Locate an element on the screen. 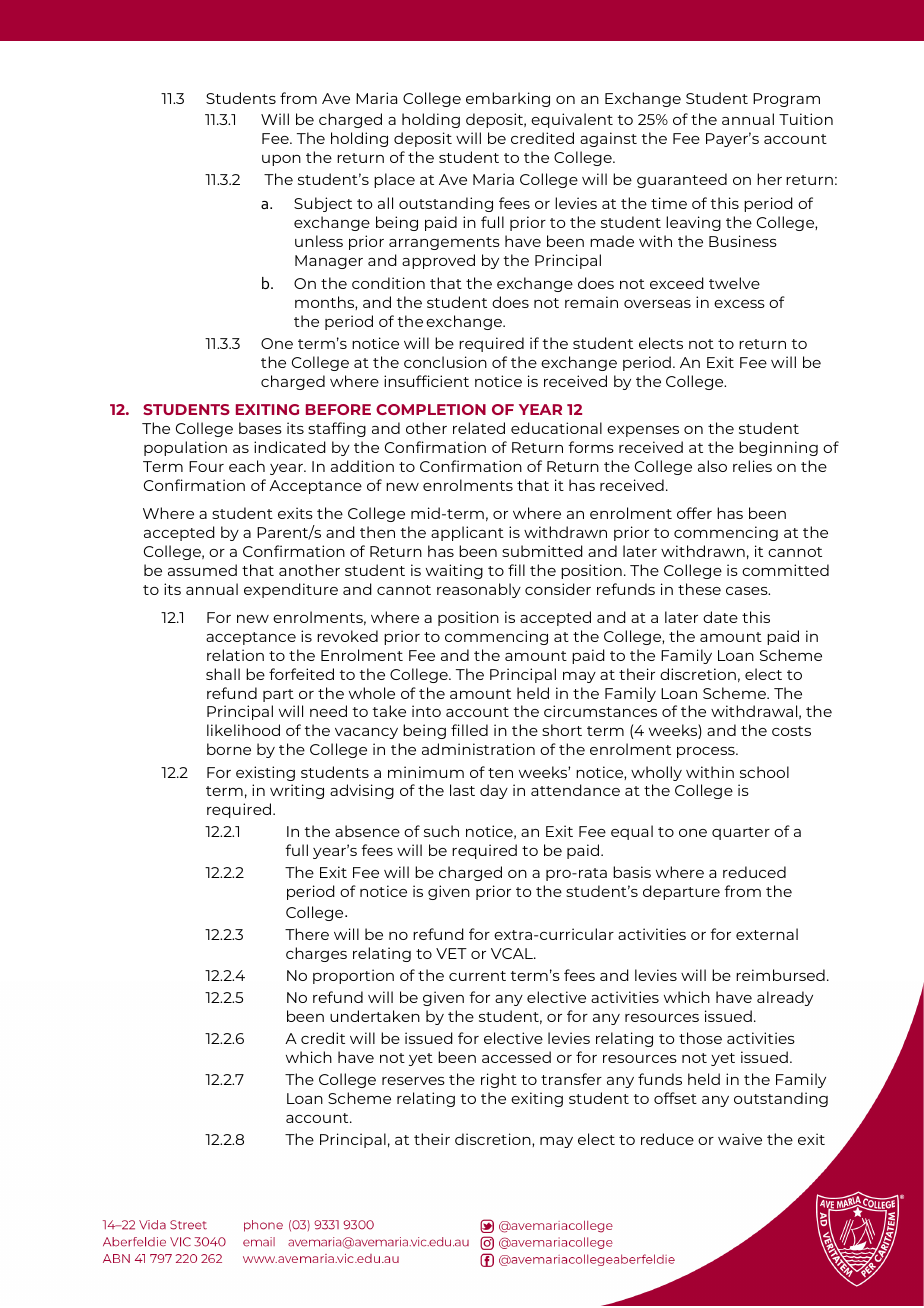 Image resolution: width=924 pixels, height=1308 pixels. existing is located at coordinates (265, 773).
